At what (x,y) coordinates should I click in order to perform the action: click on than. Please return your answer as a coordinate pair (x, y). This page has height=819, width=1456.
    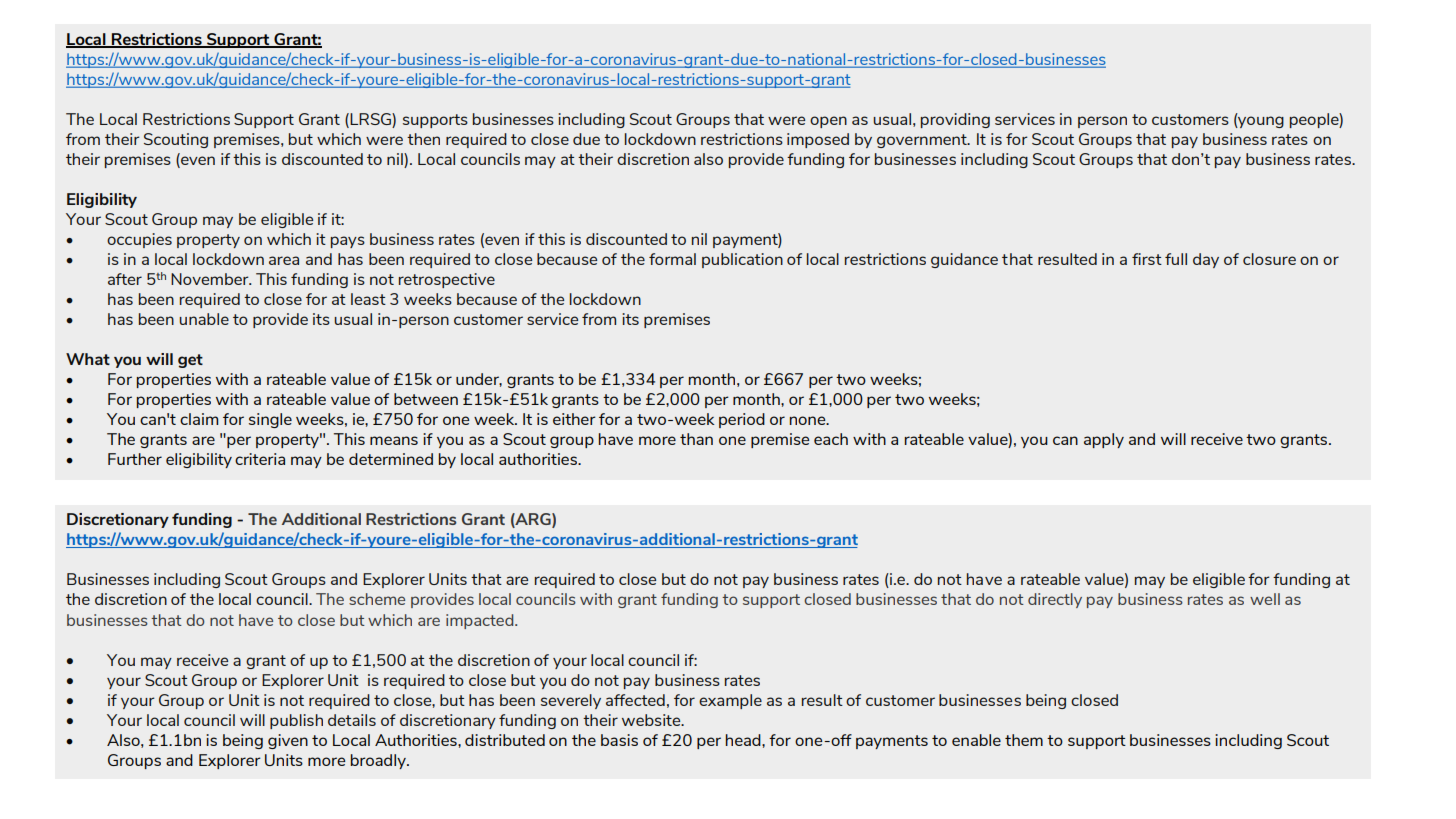
    Looking at the image, I should click on (696, 439).
